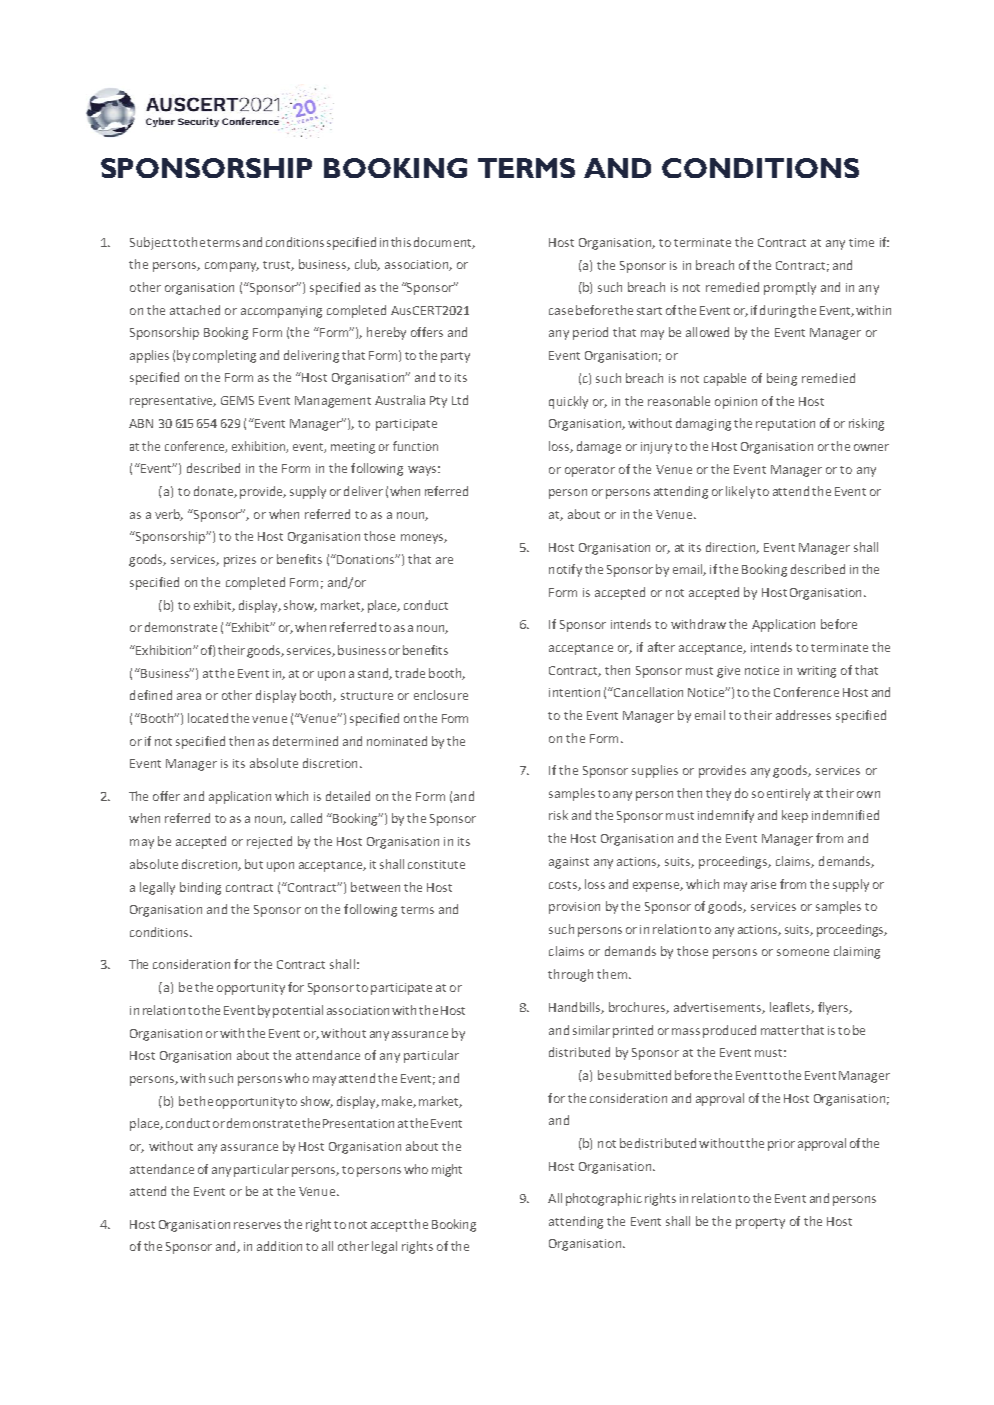  What do you see at coordinates (590, 333) in the screenshot?
I see `period` at bounding box center [590, 333].
